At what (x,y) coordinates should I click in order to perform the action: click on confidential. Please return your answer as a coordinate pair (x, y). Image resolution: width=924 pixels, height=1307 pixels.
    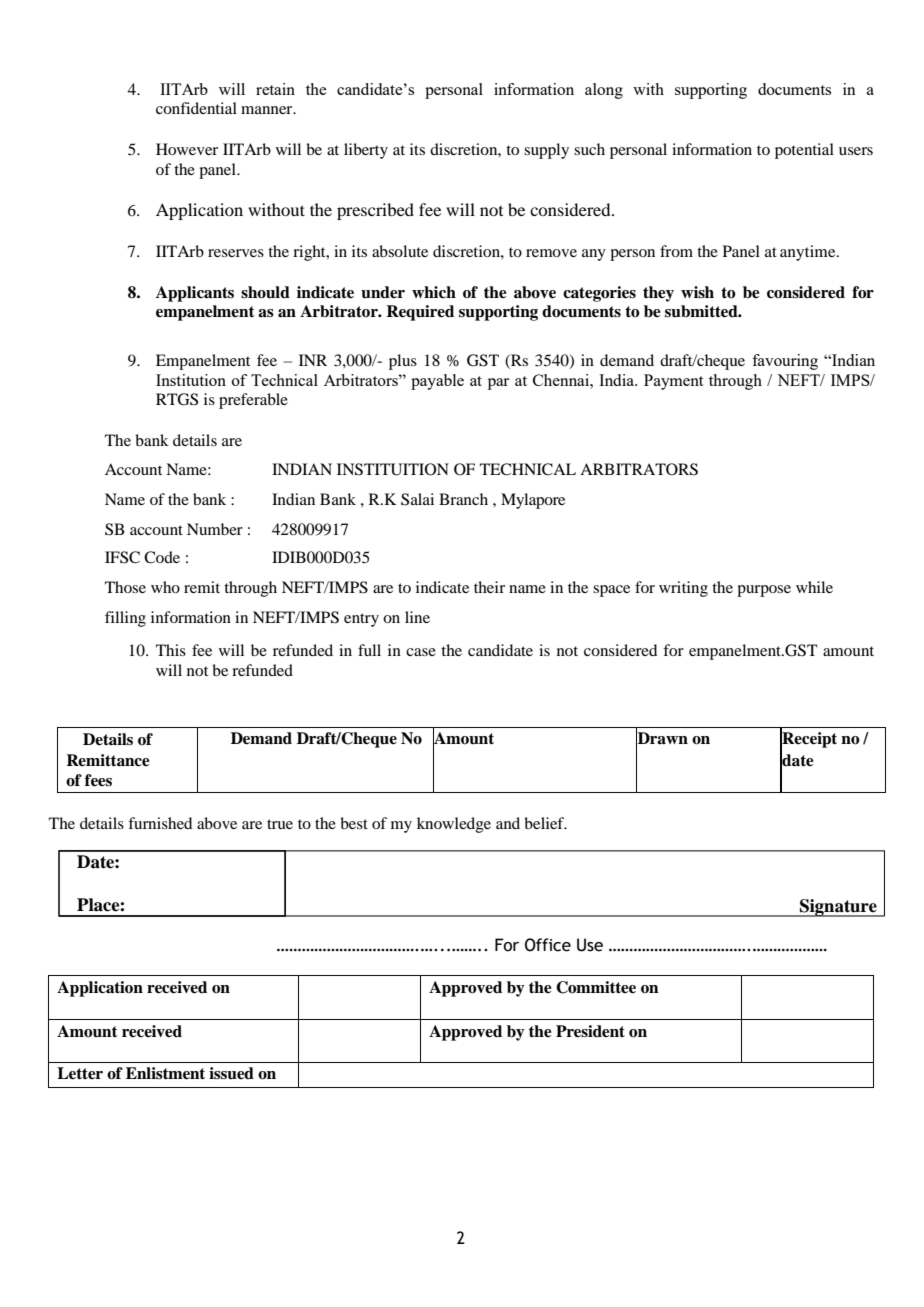
    Looking at the image, I should click on (196, 108).
